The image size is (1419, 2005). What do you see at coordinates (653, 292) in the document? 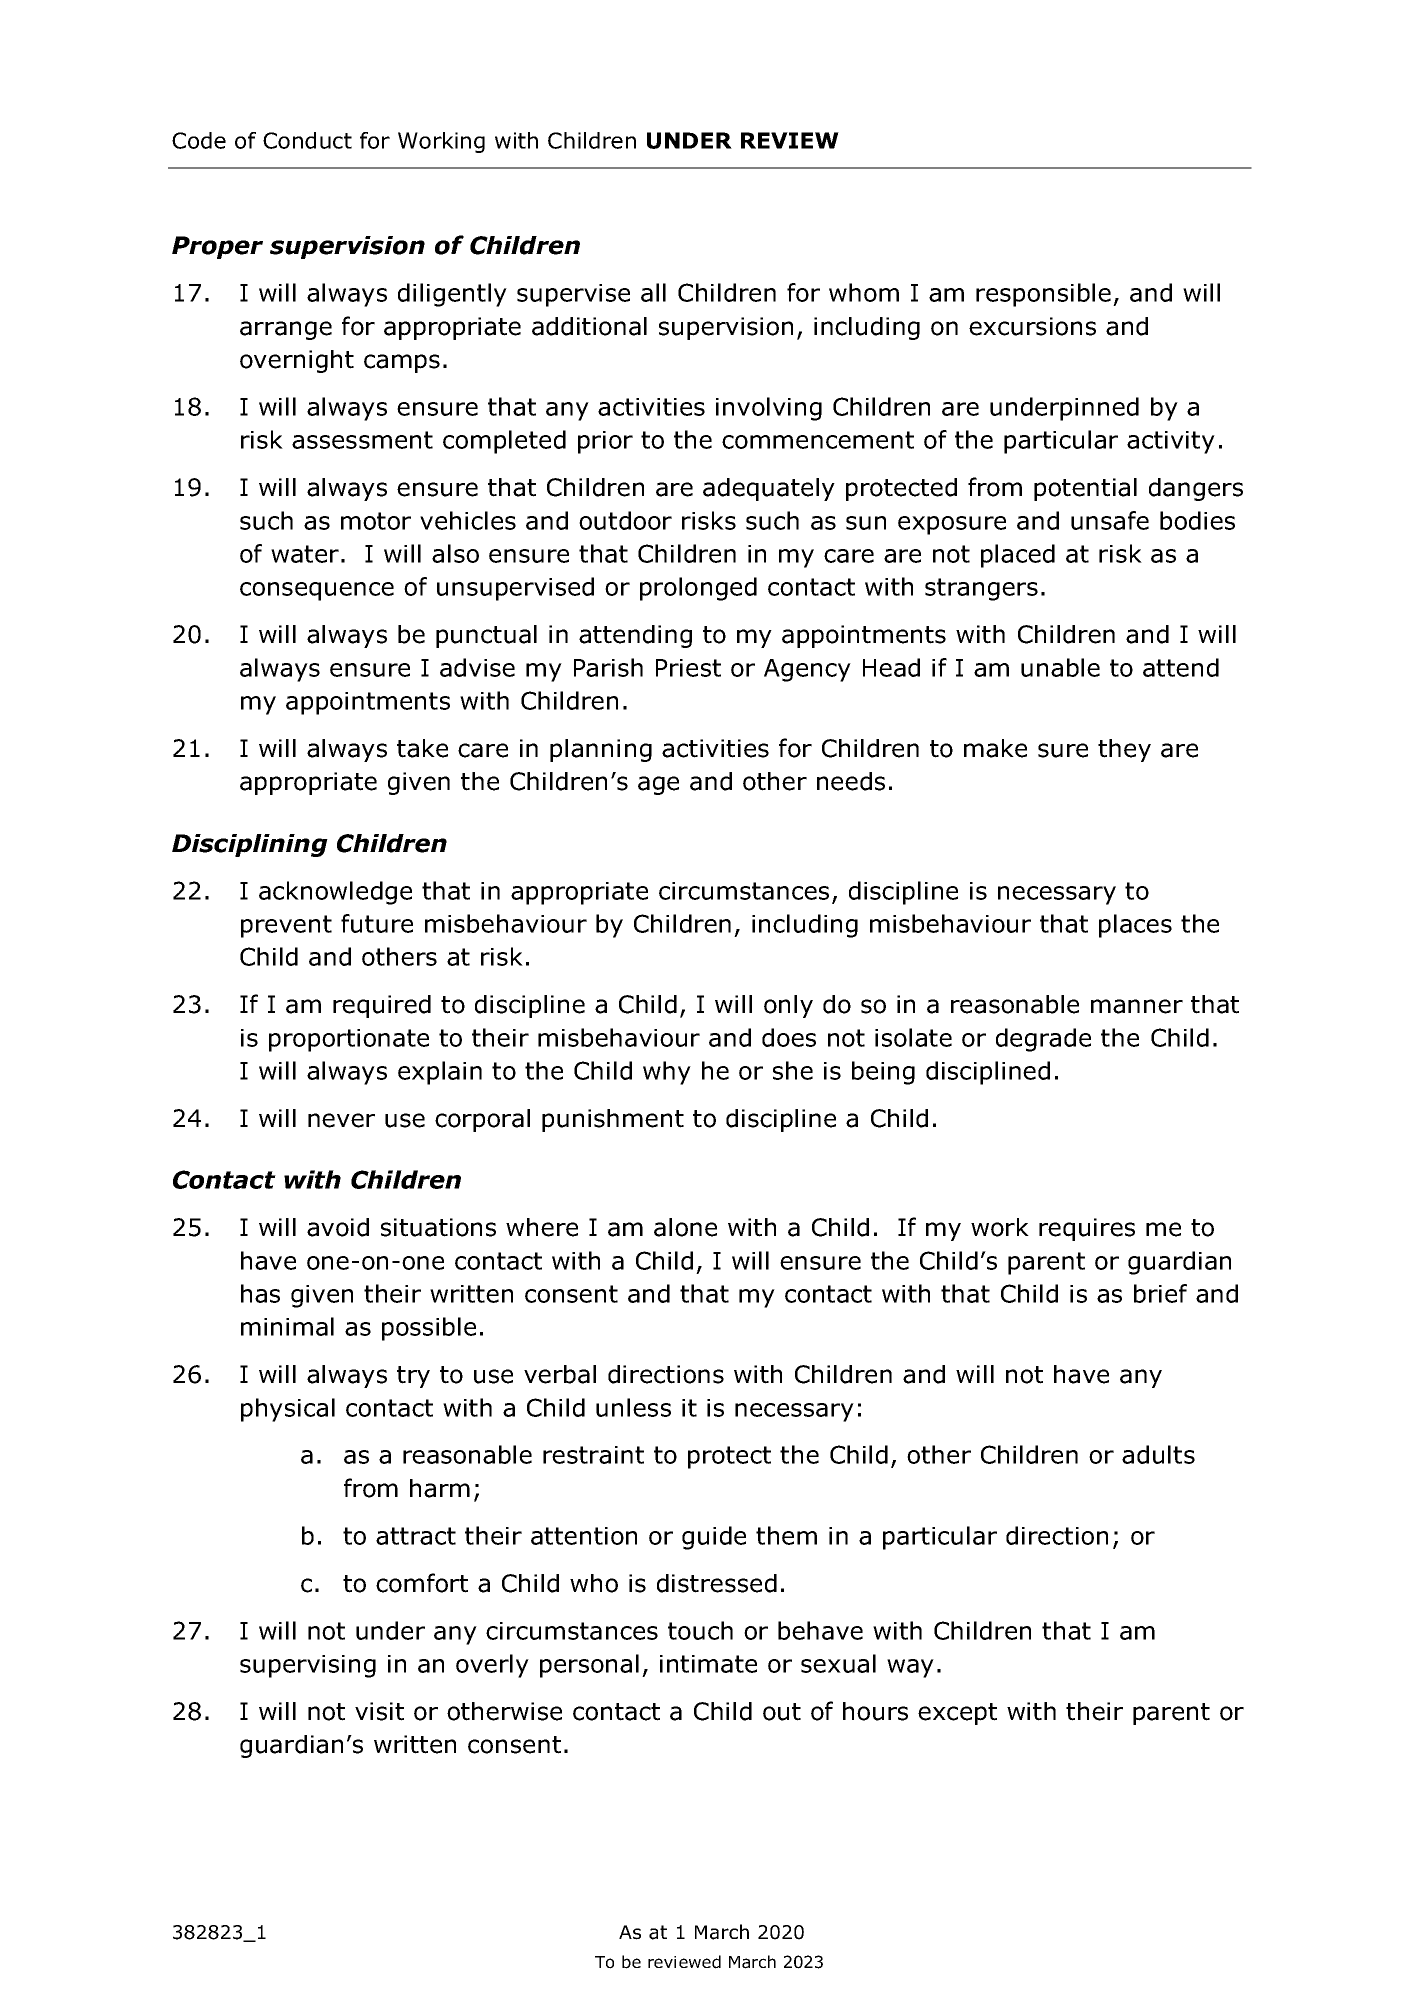
I see `all` at bounding box center [653, 292].
